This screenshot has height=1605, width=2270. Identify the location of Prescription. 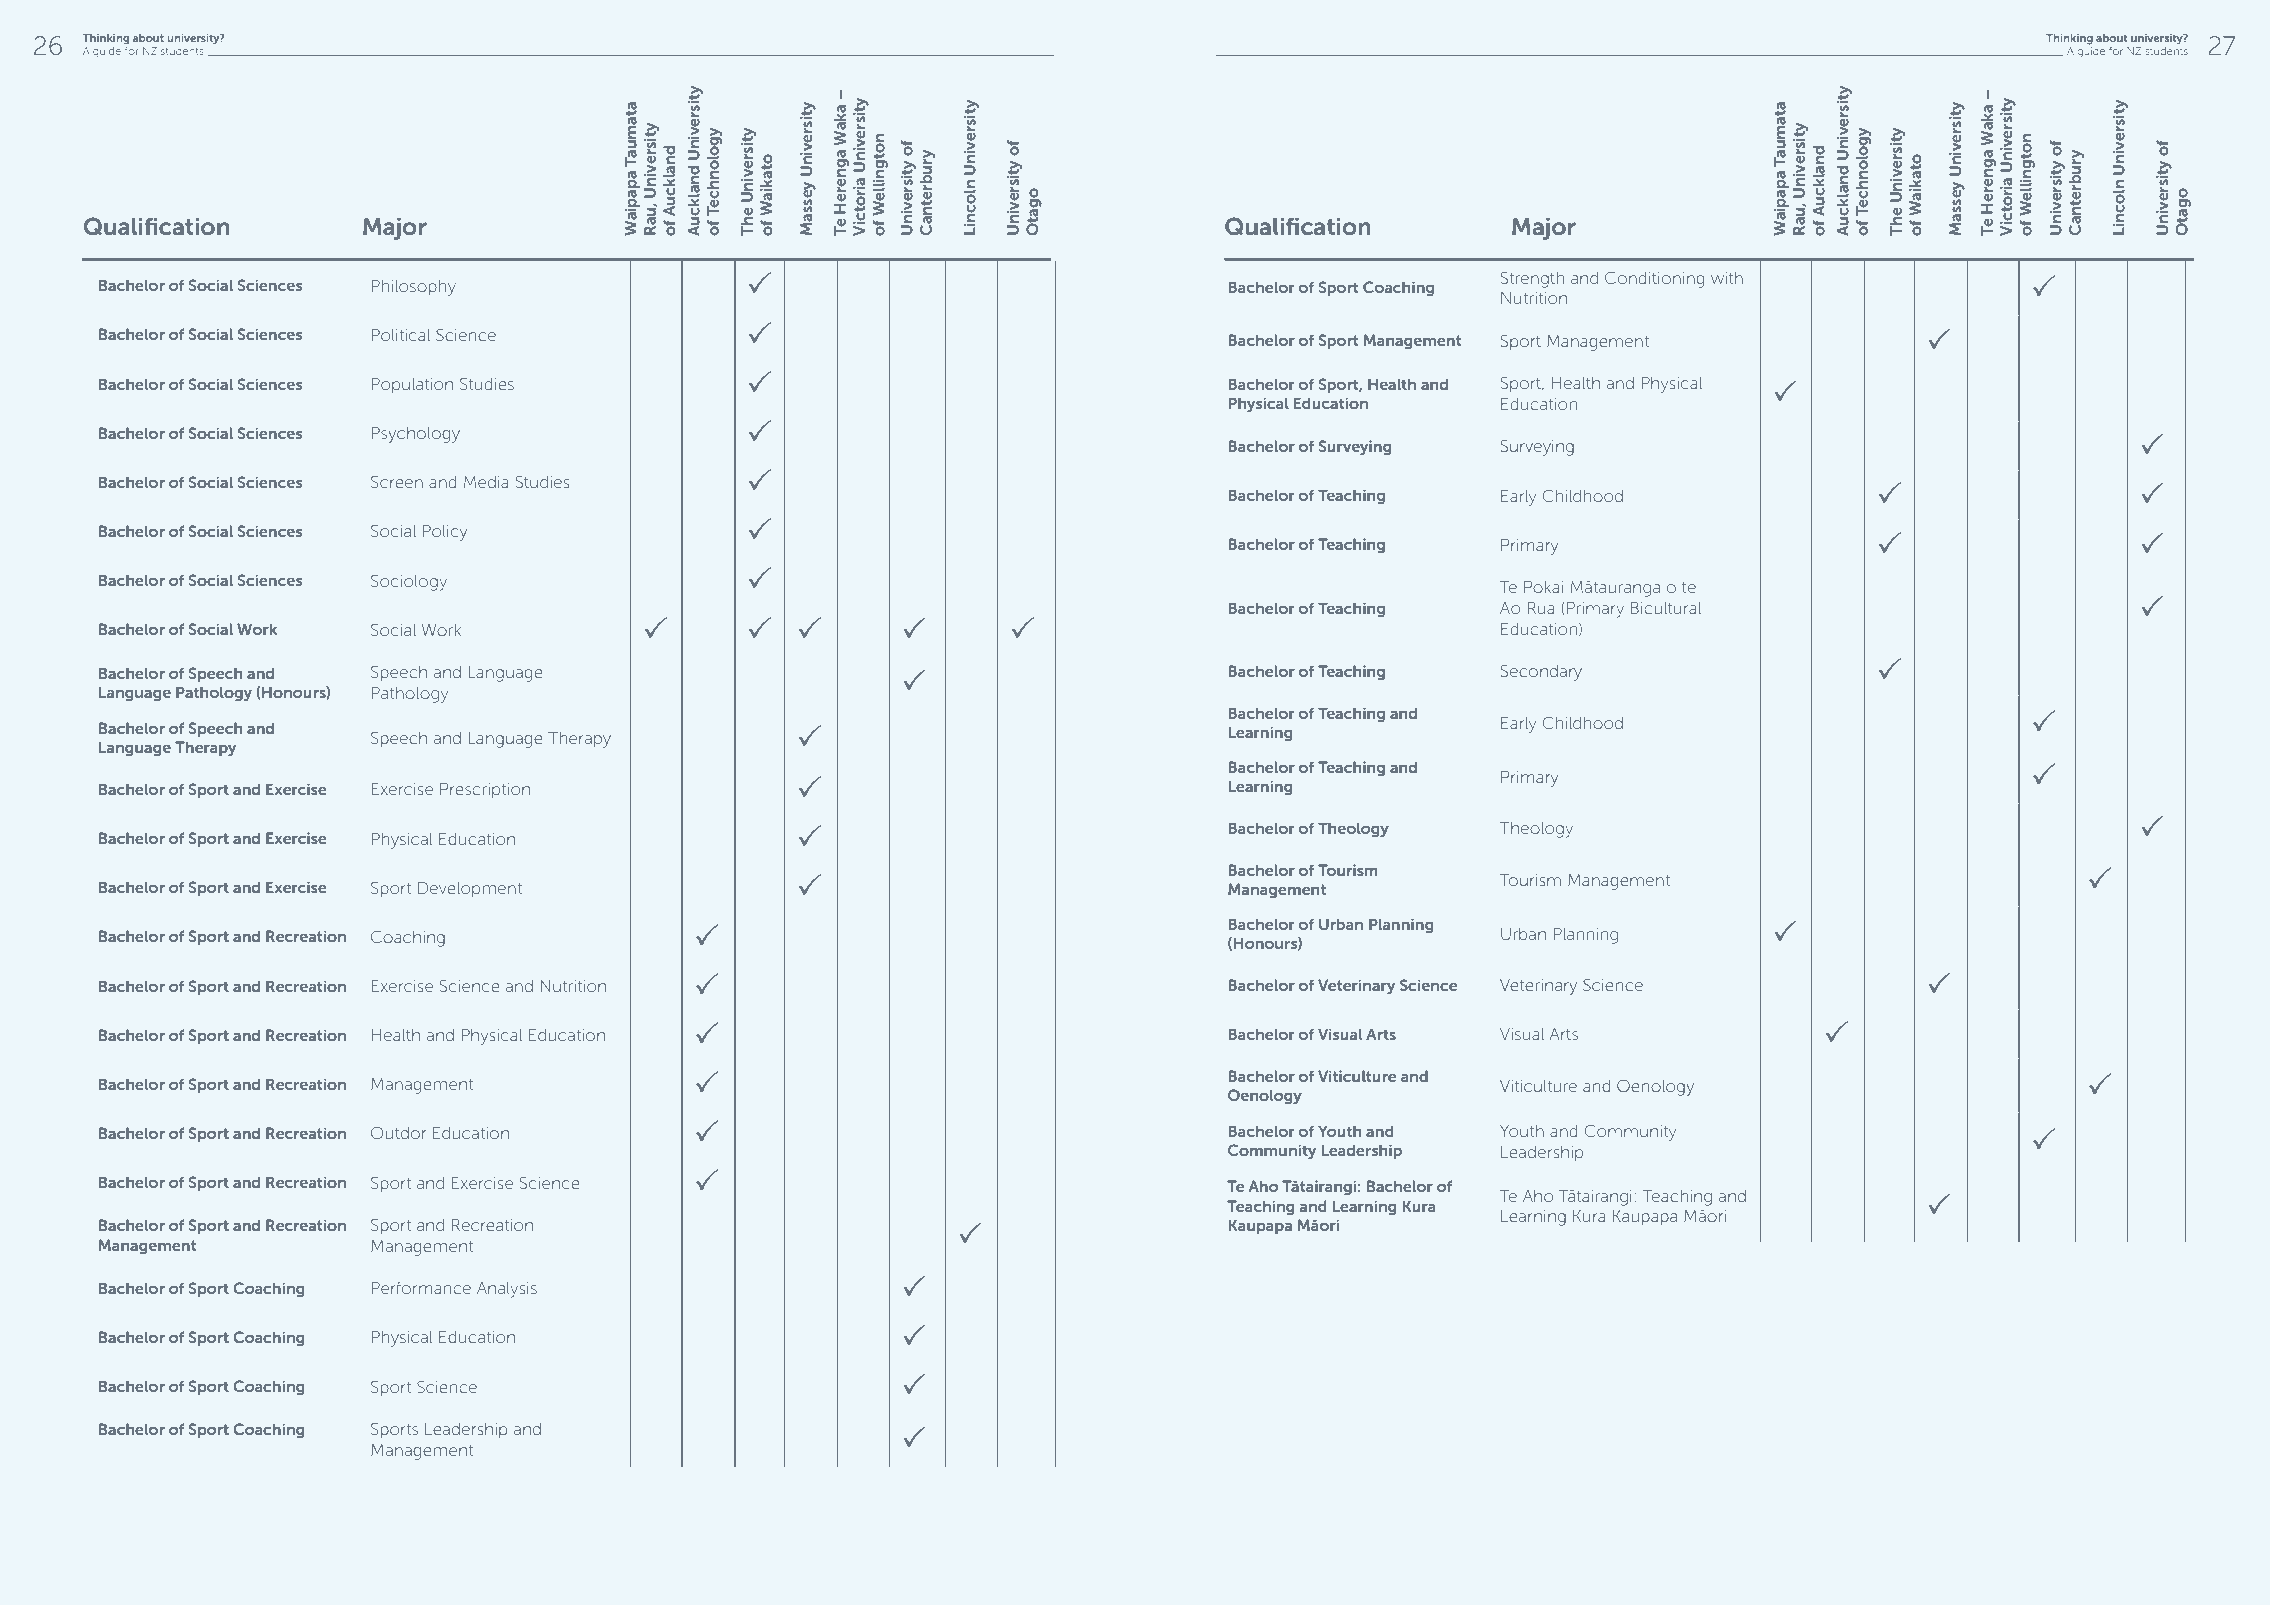
(485, 790).
